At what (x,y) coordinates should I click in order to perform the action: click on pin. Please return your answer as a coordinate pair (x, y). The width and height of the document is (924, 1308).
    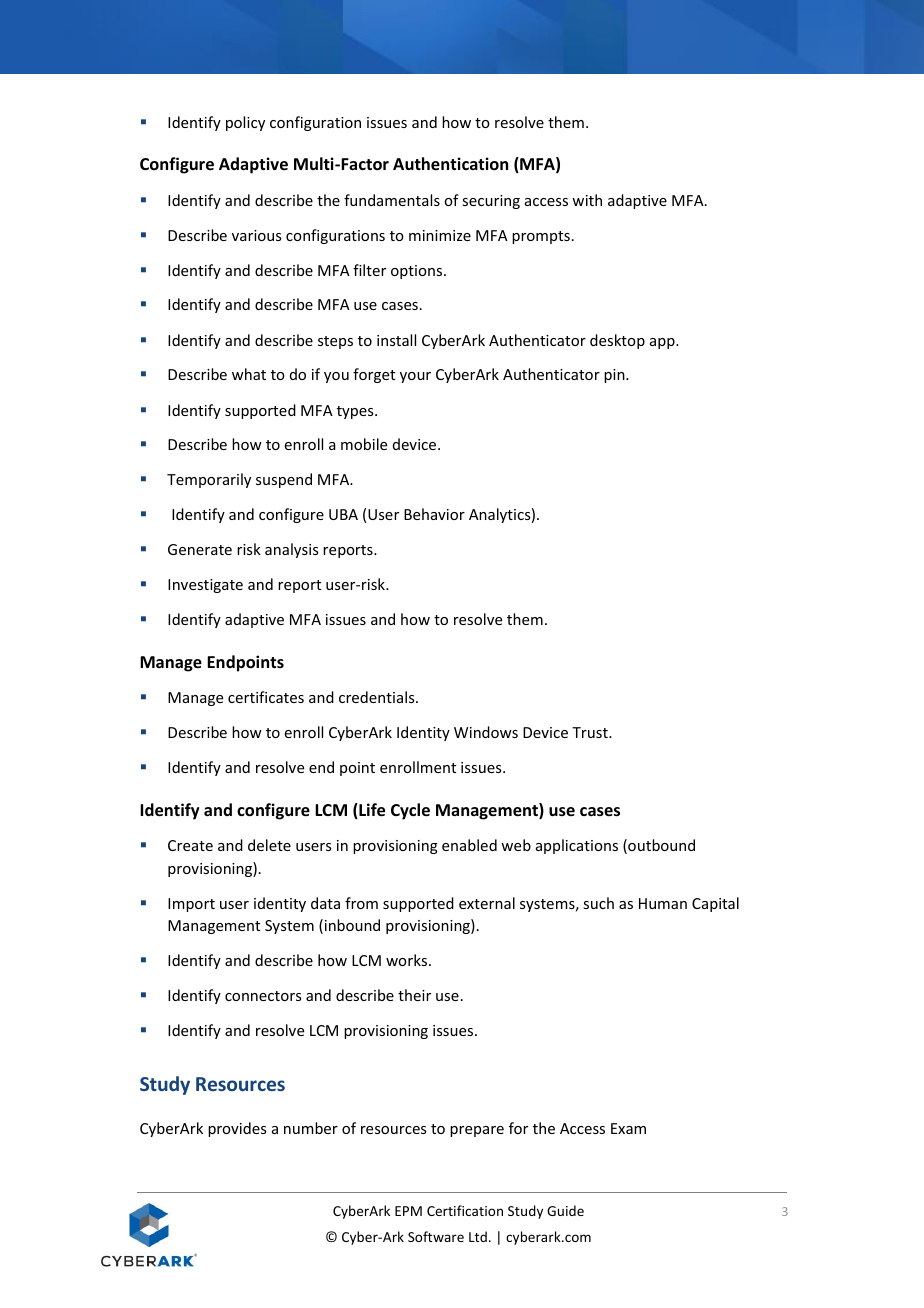
    Looking at the image, I should click on (615, 376).
